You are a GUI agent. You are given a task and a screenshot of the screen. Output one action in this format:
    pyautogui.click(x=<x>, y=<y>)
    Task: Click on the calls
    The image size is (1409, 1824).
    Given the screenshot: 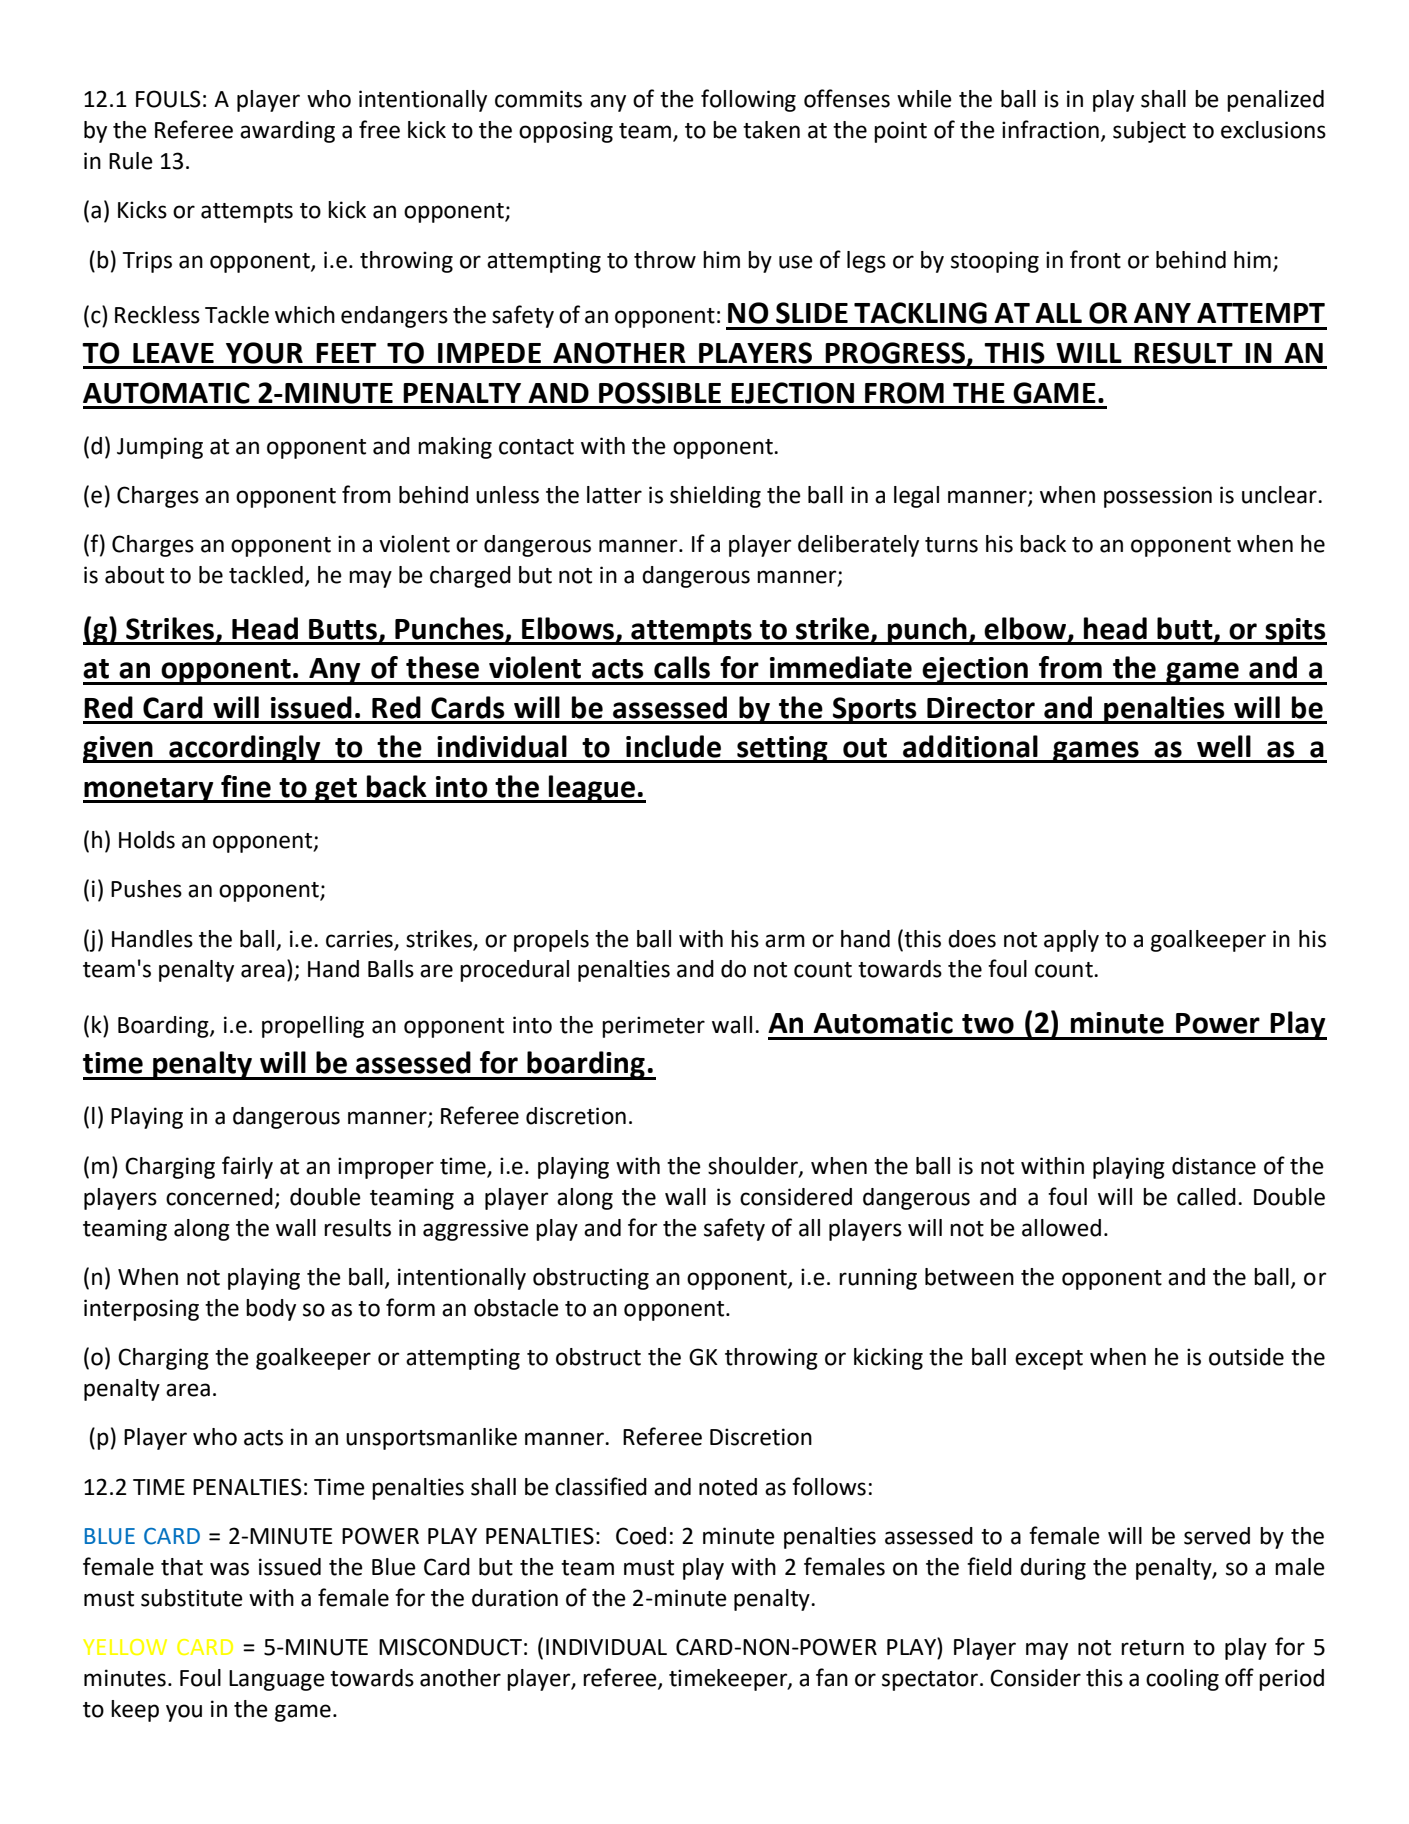 What is the action you would take?
    pyautogui.click(x=682, y=667)
